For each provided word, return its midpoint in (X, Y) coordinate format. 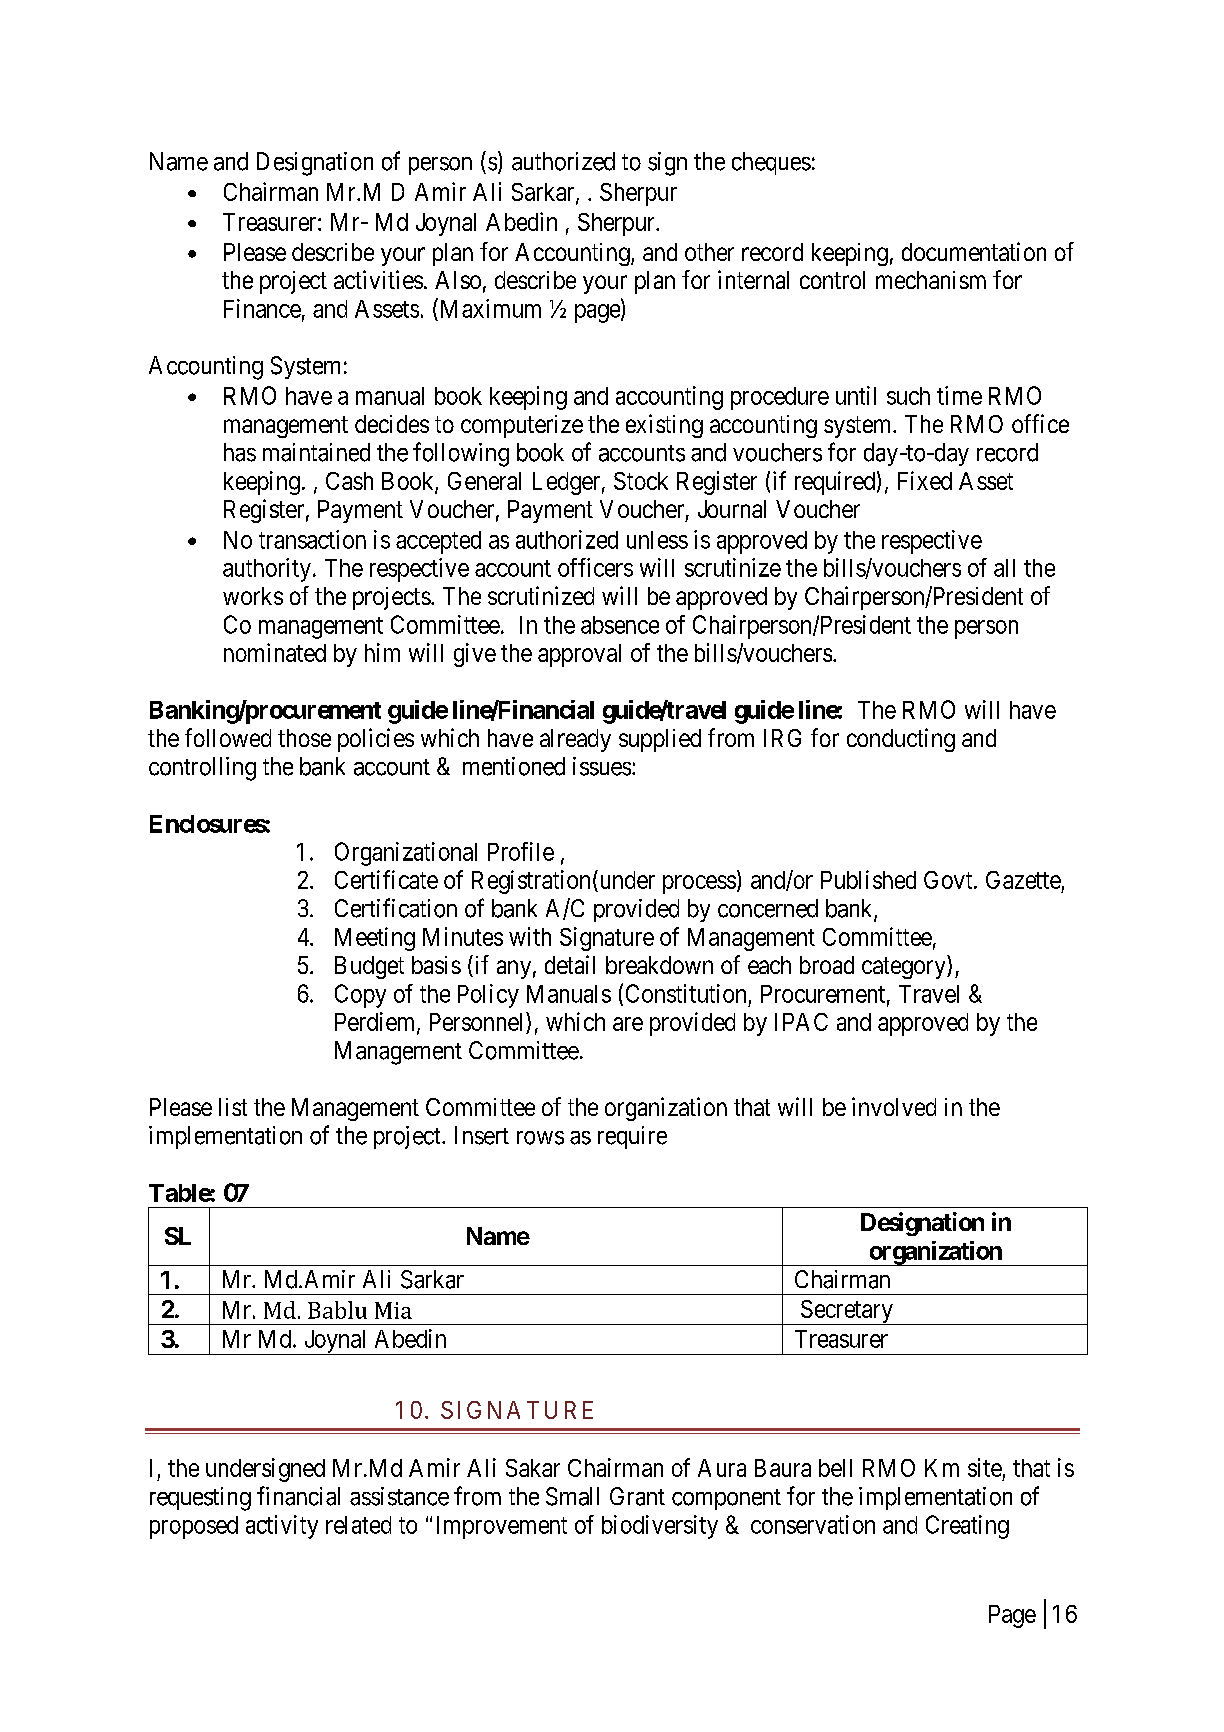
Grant (637, 1496)
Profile (521, 851)
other (709, 252)
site (985, 1467)
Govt (949, 880)
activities (378, 279)
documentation (974, 251)
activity (282, 1527)
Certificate (386, 879)
